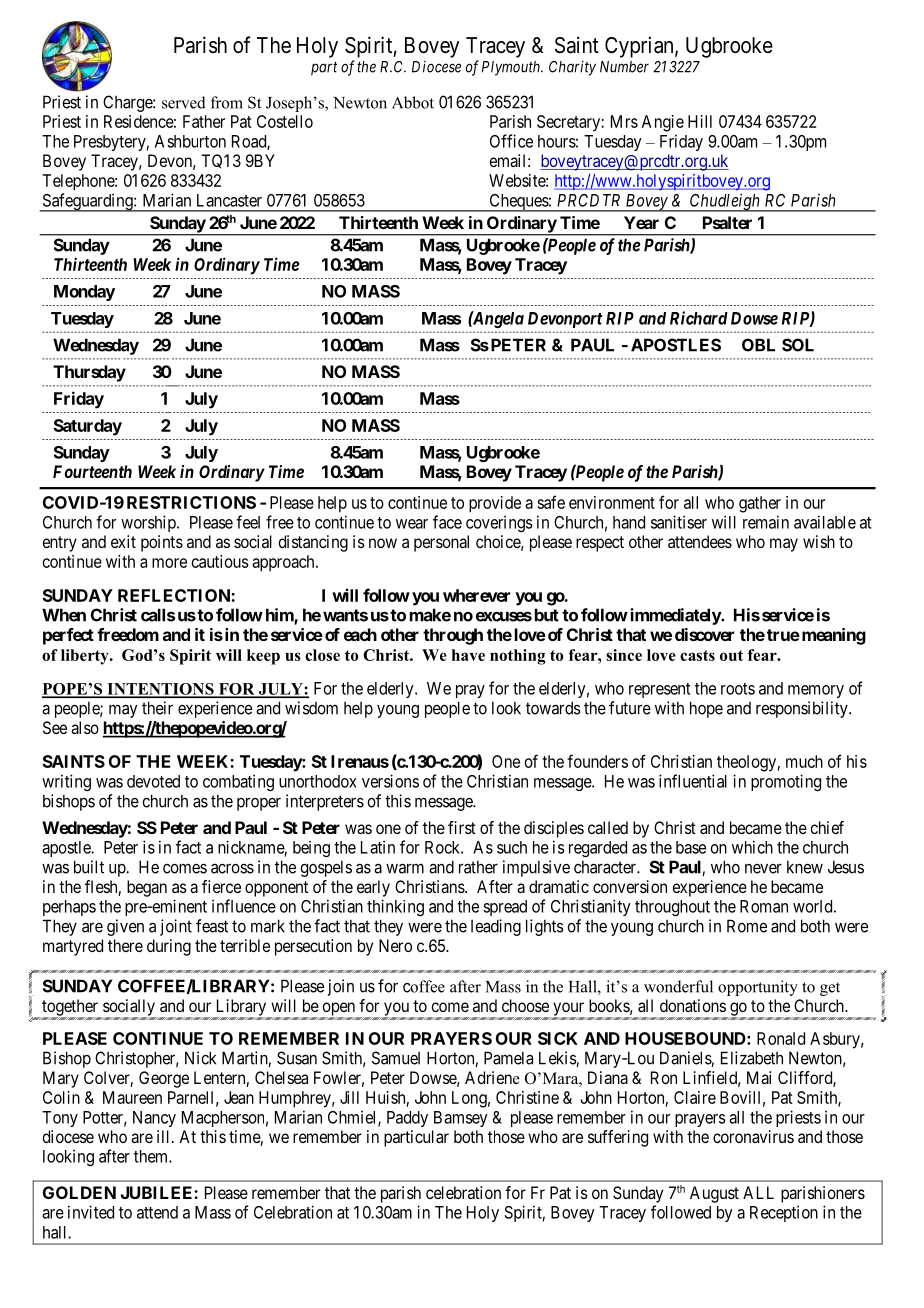 The width and height of the screenshot is (924, 1308). Describe the element at coordinates (158, 1192) in the screenshot. I see `JUBILEE` at that location.
